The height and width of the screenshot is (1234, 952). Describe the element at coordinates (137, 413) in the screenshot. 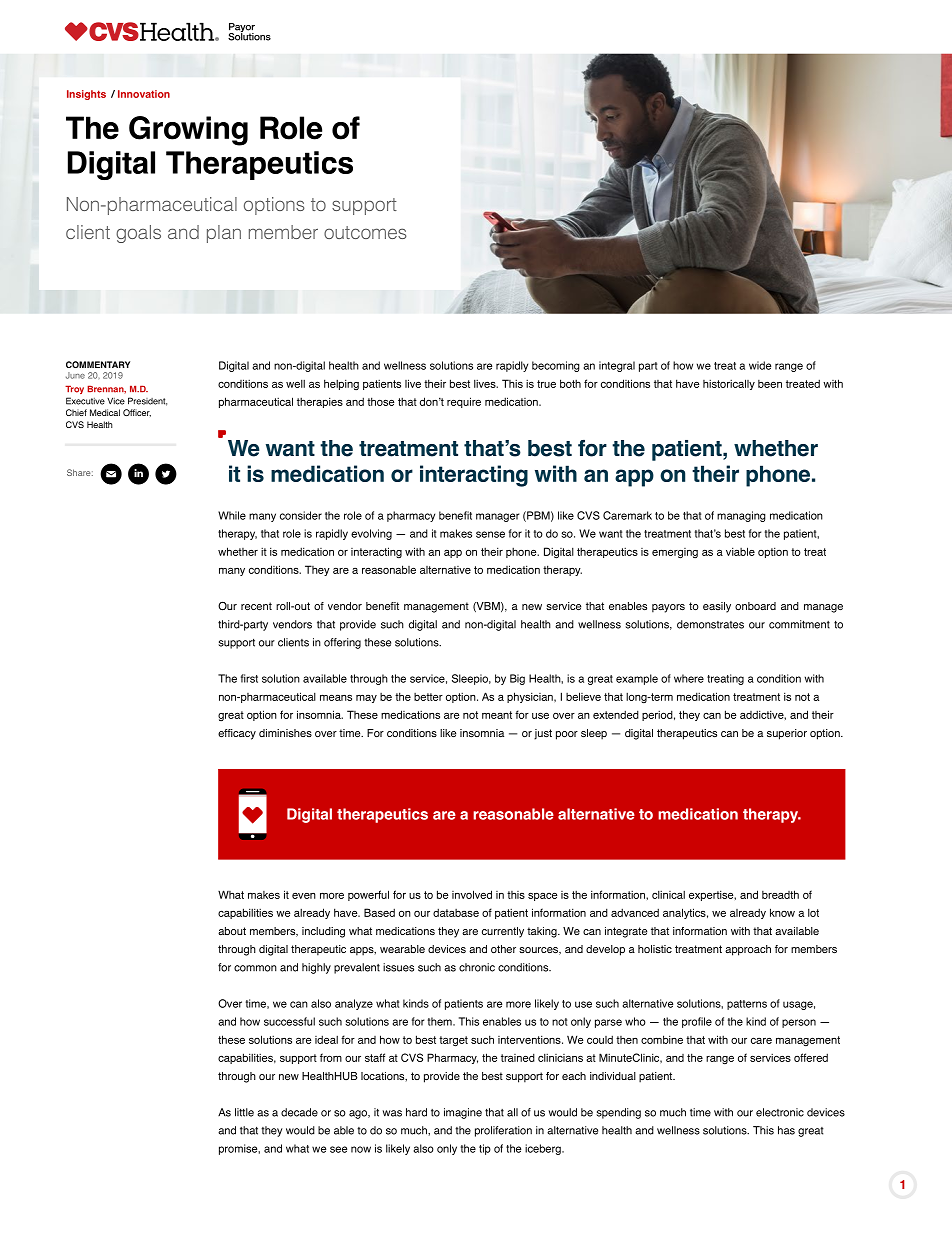

I see `Officer` at that location.
